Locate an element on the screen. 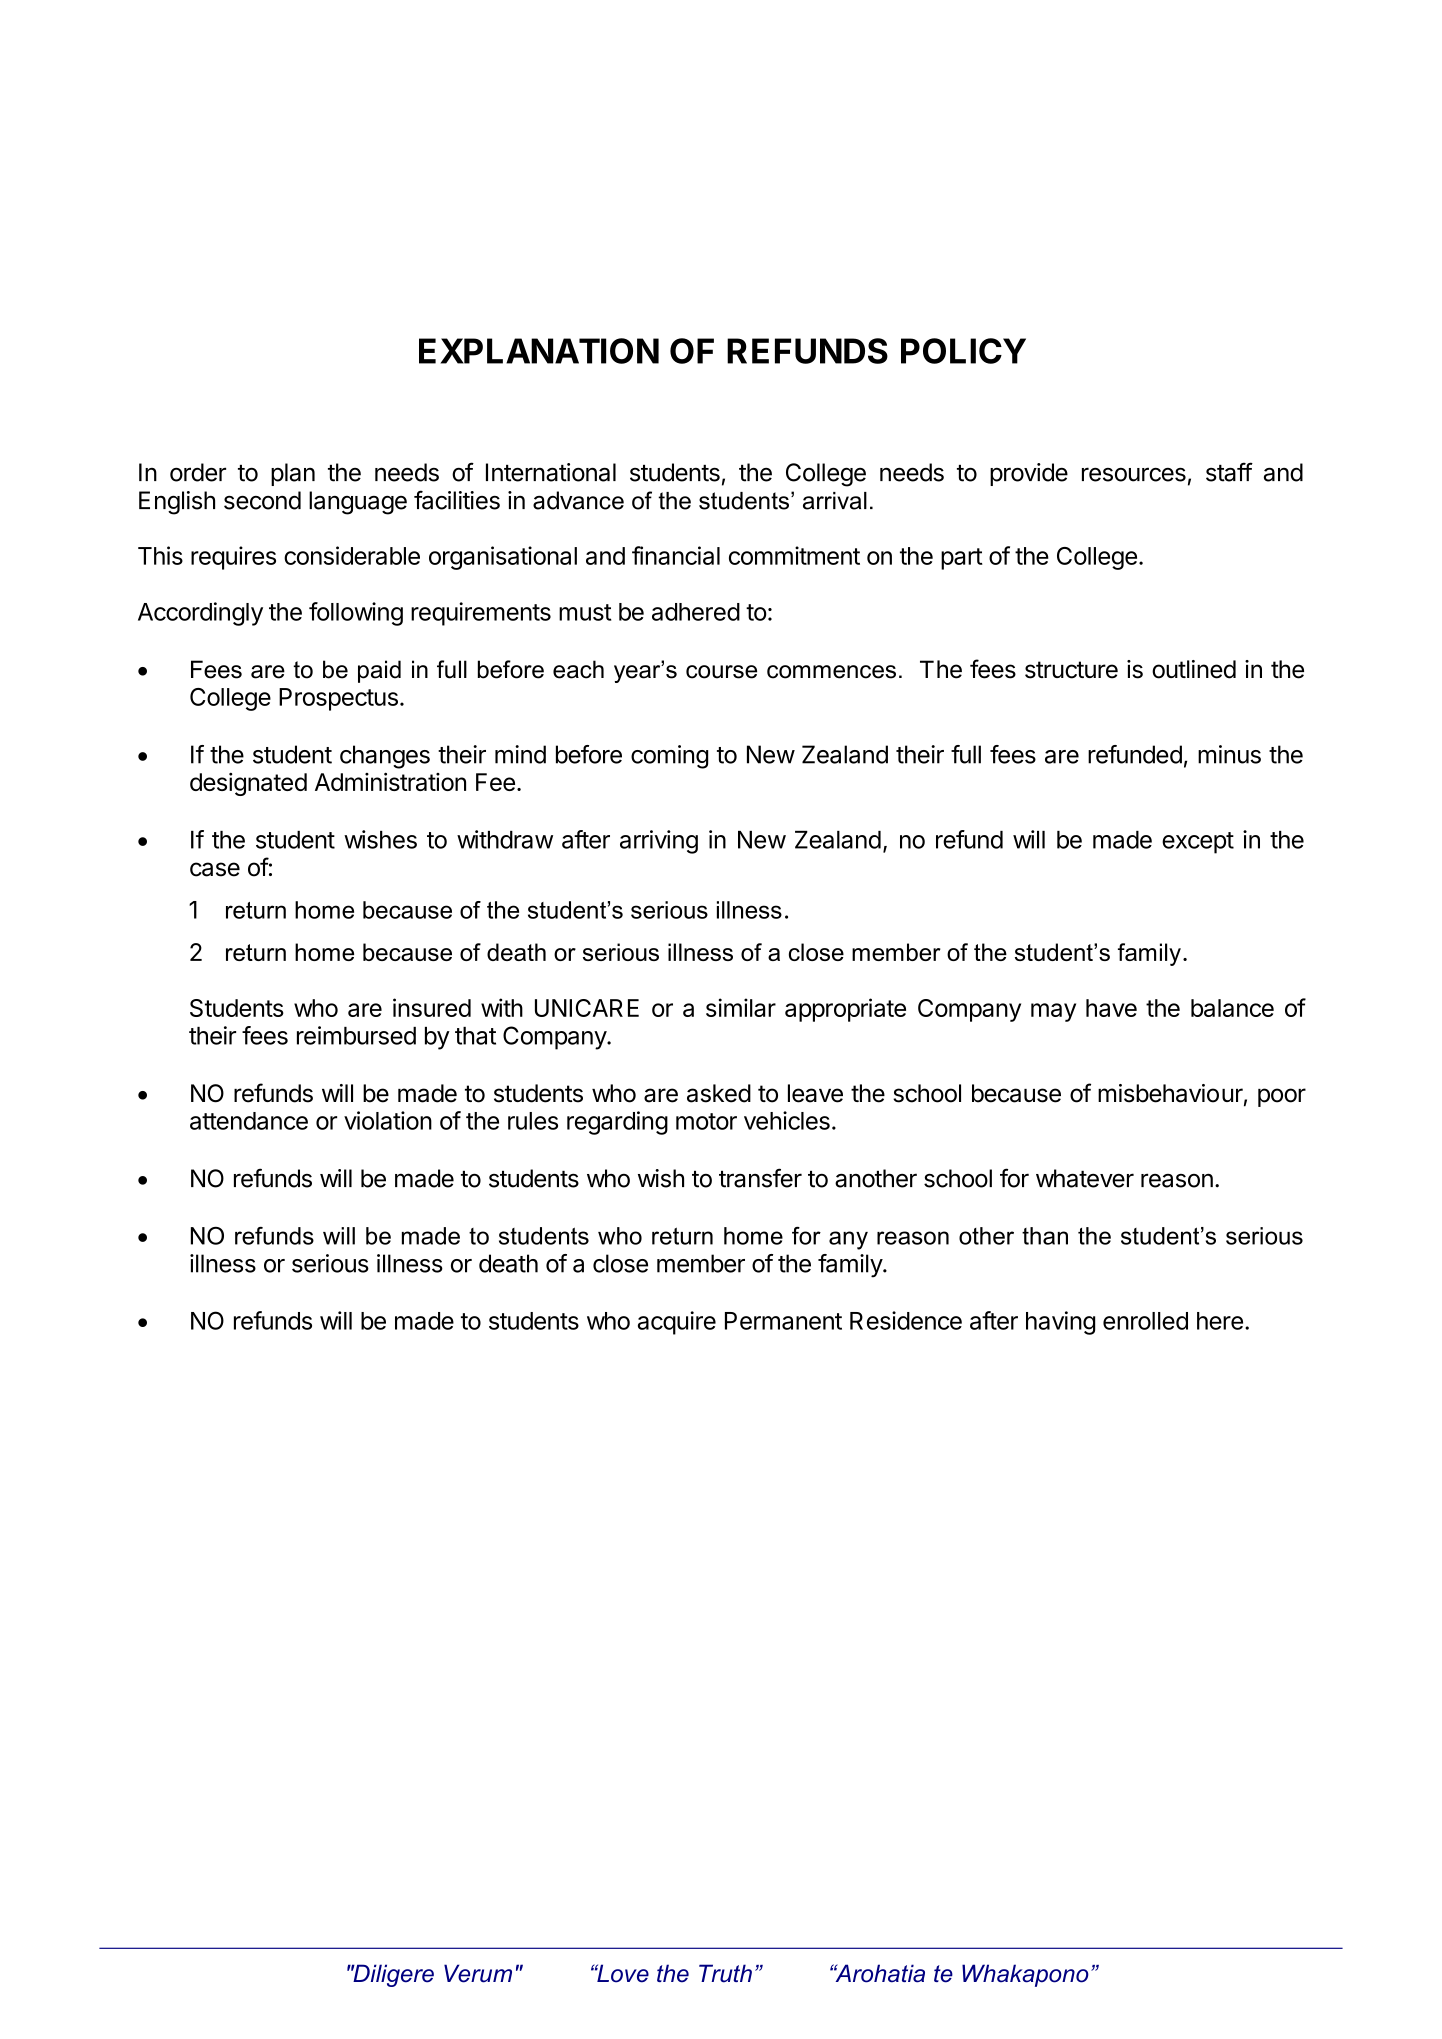 This screenshot has height=2039, width=1442. attendance is located at coordinates (249, 1121).
